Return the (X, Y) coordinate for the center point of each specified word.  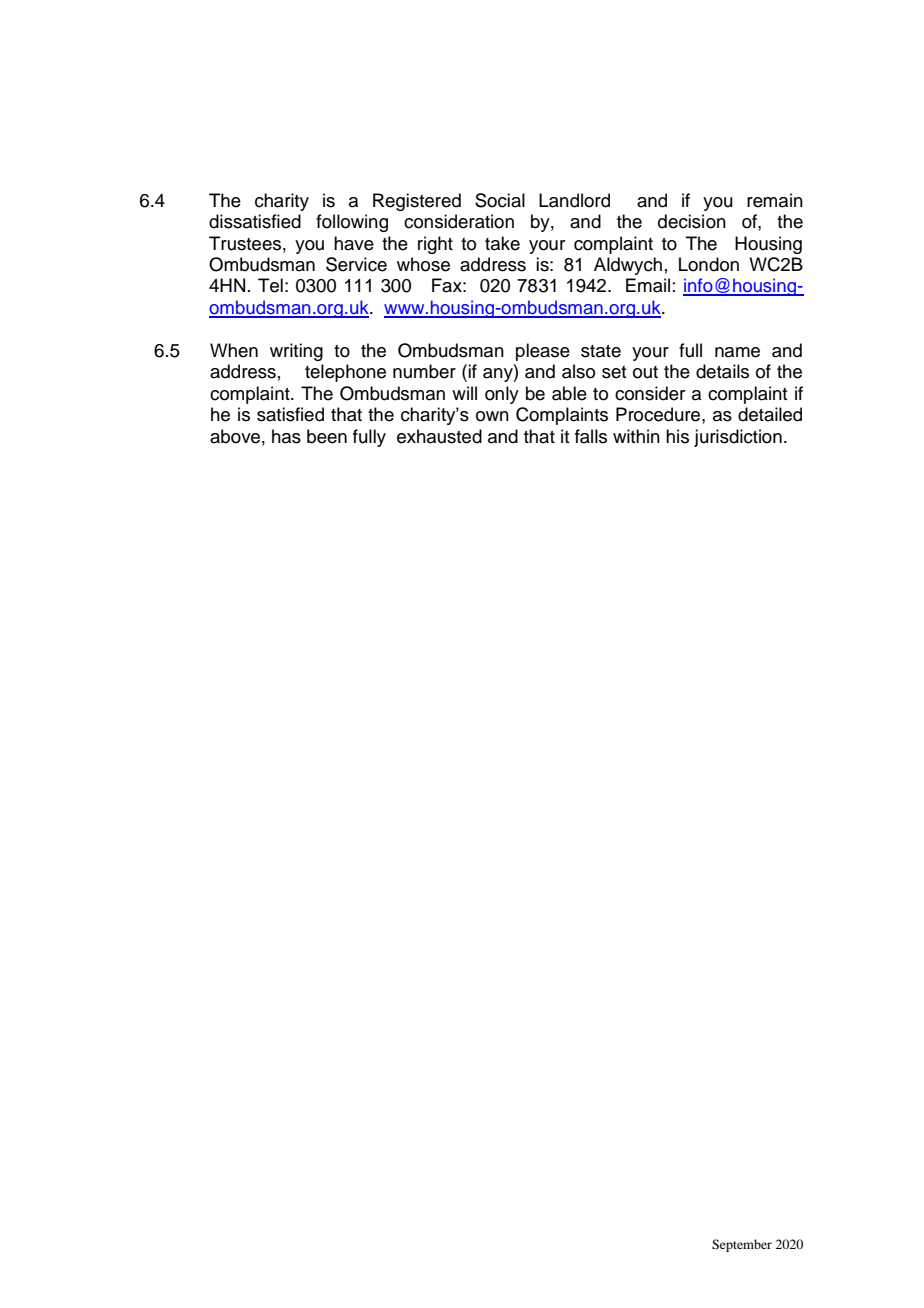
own (492, 416)
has (286, 436)
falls (591, 436)
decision (692, 221)
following (352, 223)
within (636, 436)
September (742, 1245)
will (464, 393)
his (677, 436)
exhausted (439, 436)
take (502, 243)
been (327, 436)
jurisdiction (738, 438)
